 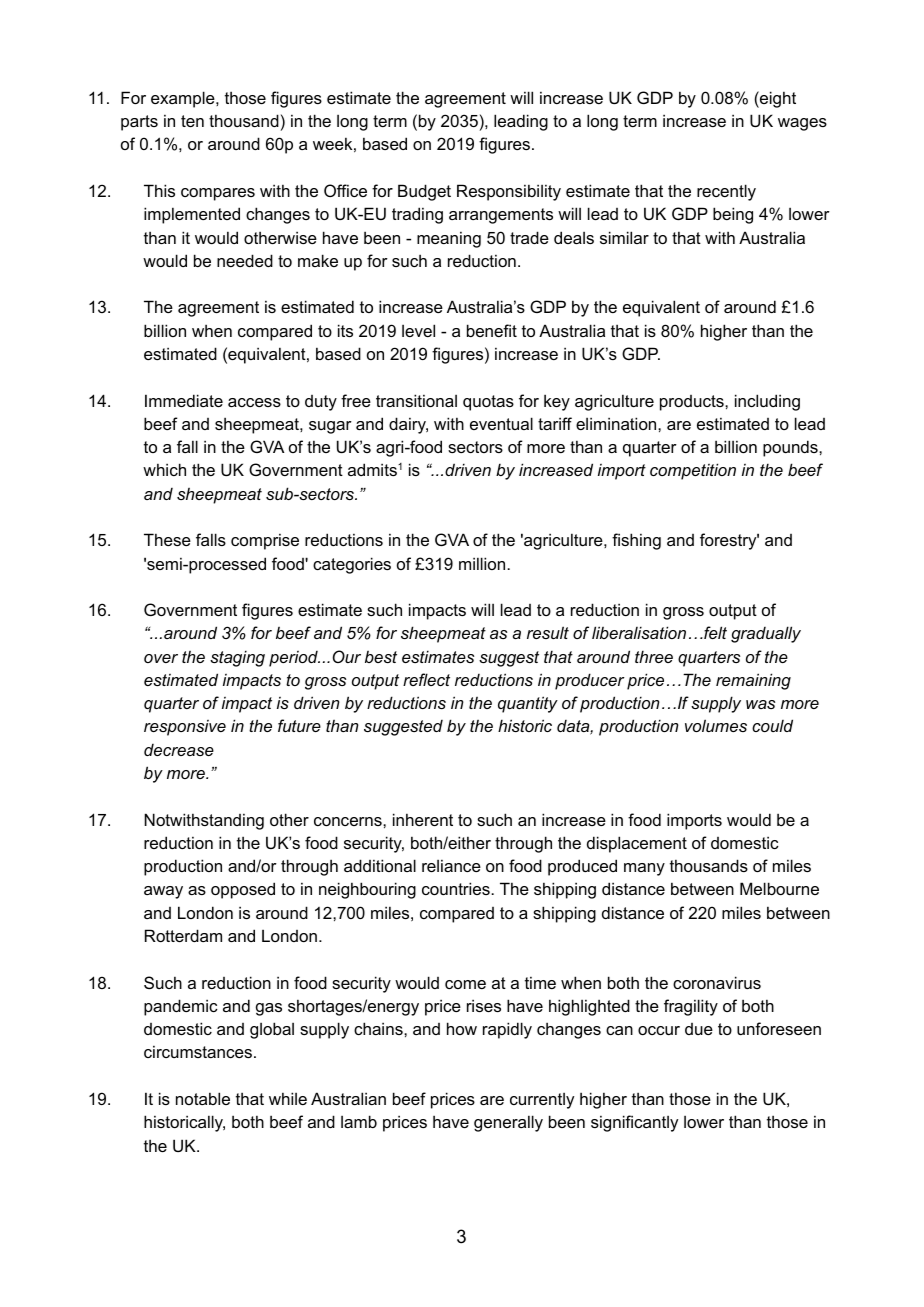 What do you see at coordinates (509, 192) in the screenshot?
I see `Responsibility` at bounding box center [509, 192].
